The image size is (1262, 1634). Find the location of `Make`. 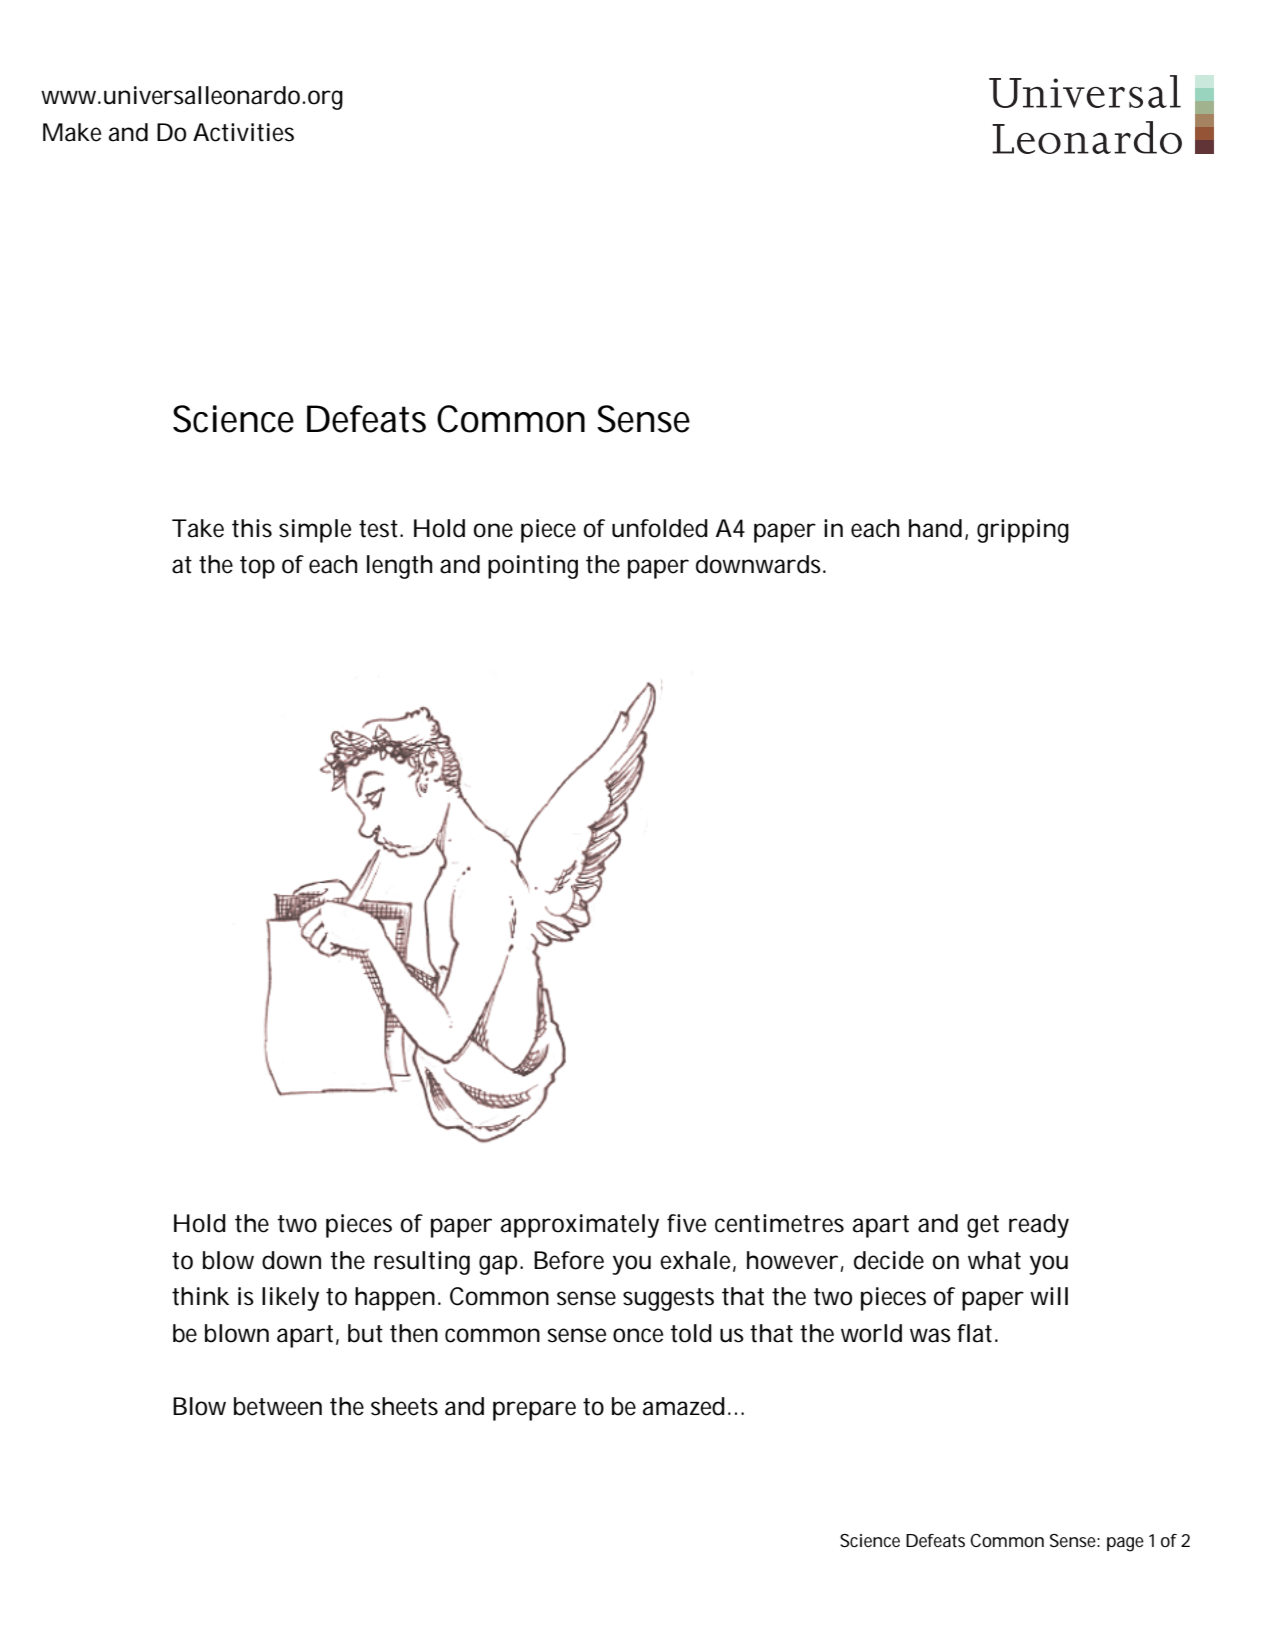

Make is located at coordinates (72, 132).
